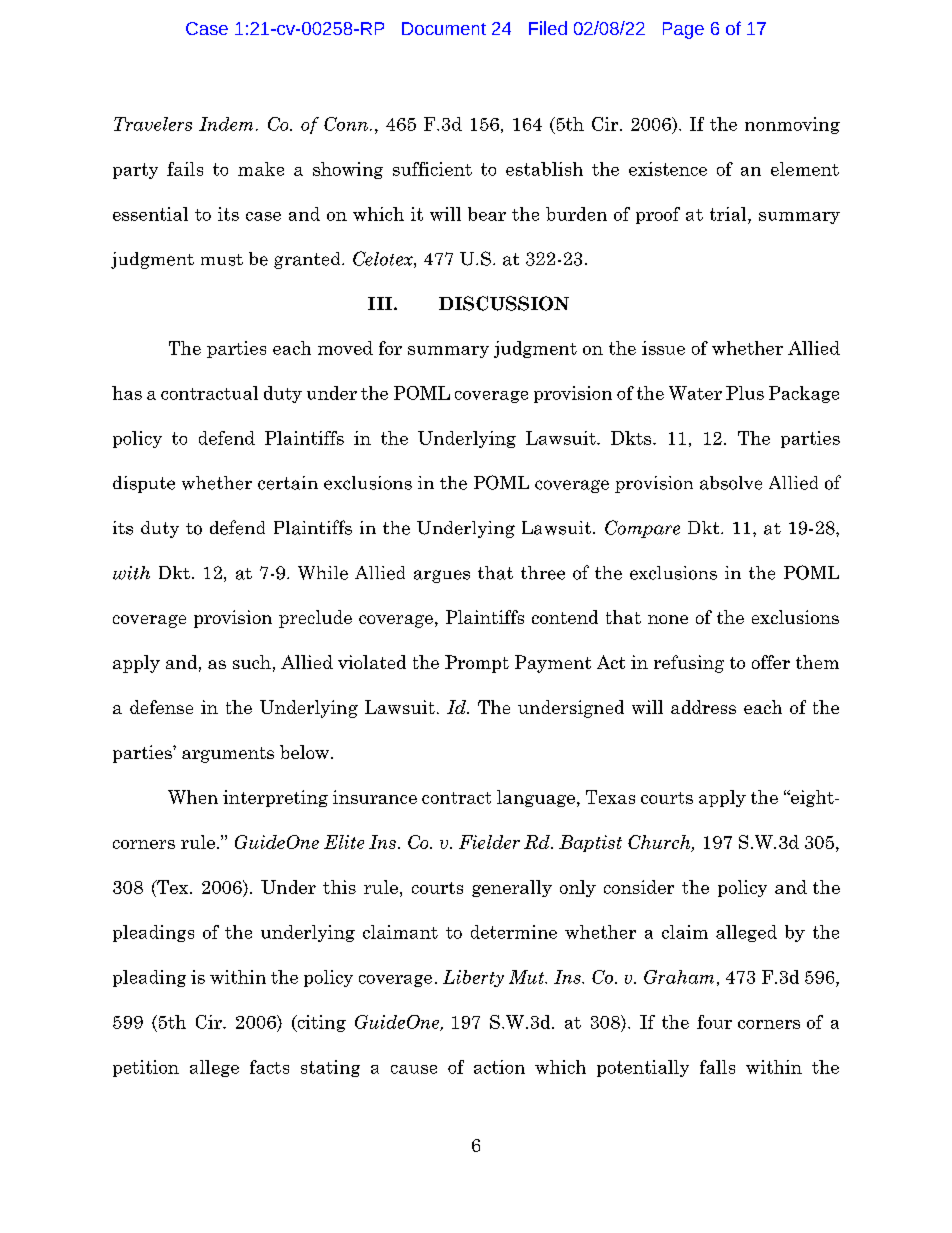 Image resolution: width=952 pixels, height=1233 pixels. Describe the element at coordinates (499, 1067) in the screenshot. I see `action` at that location.
